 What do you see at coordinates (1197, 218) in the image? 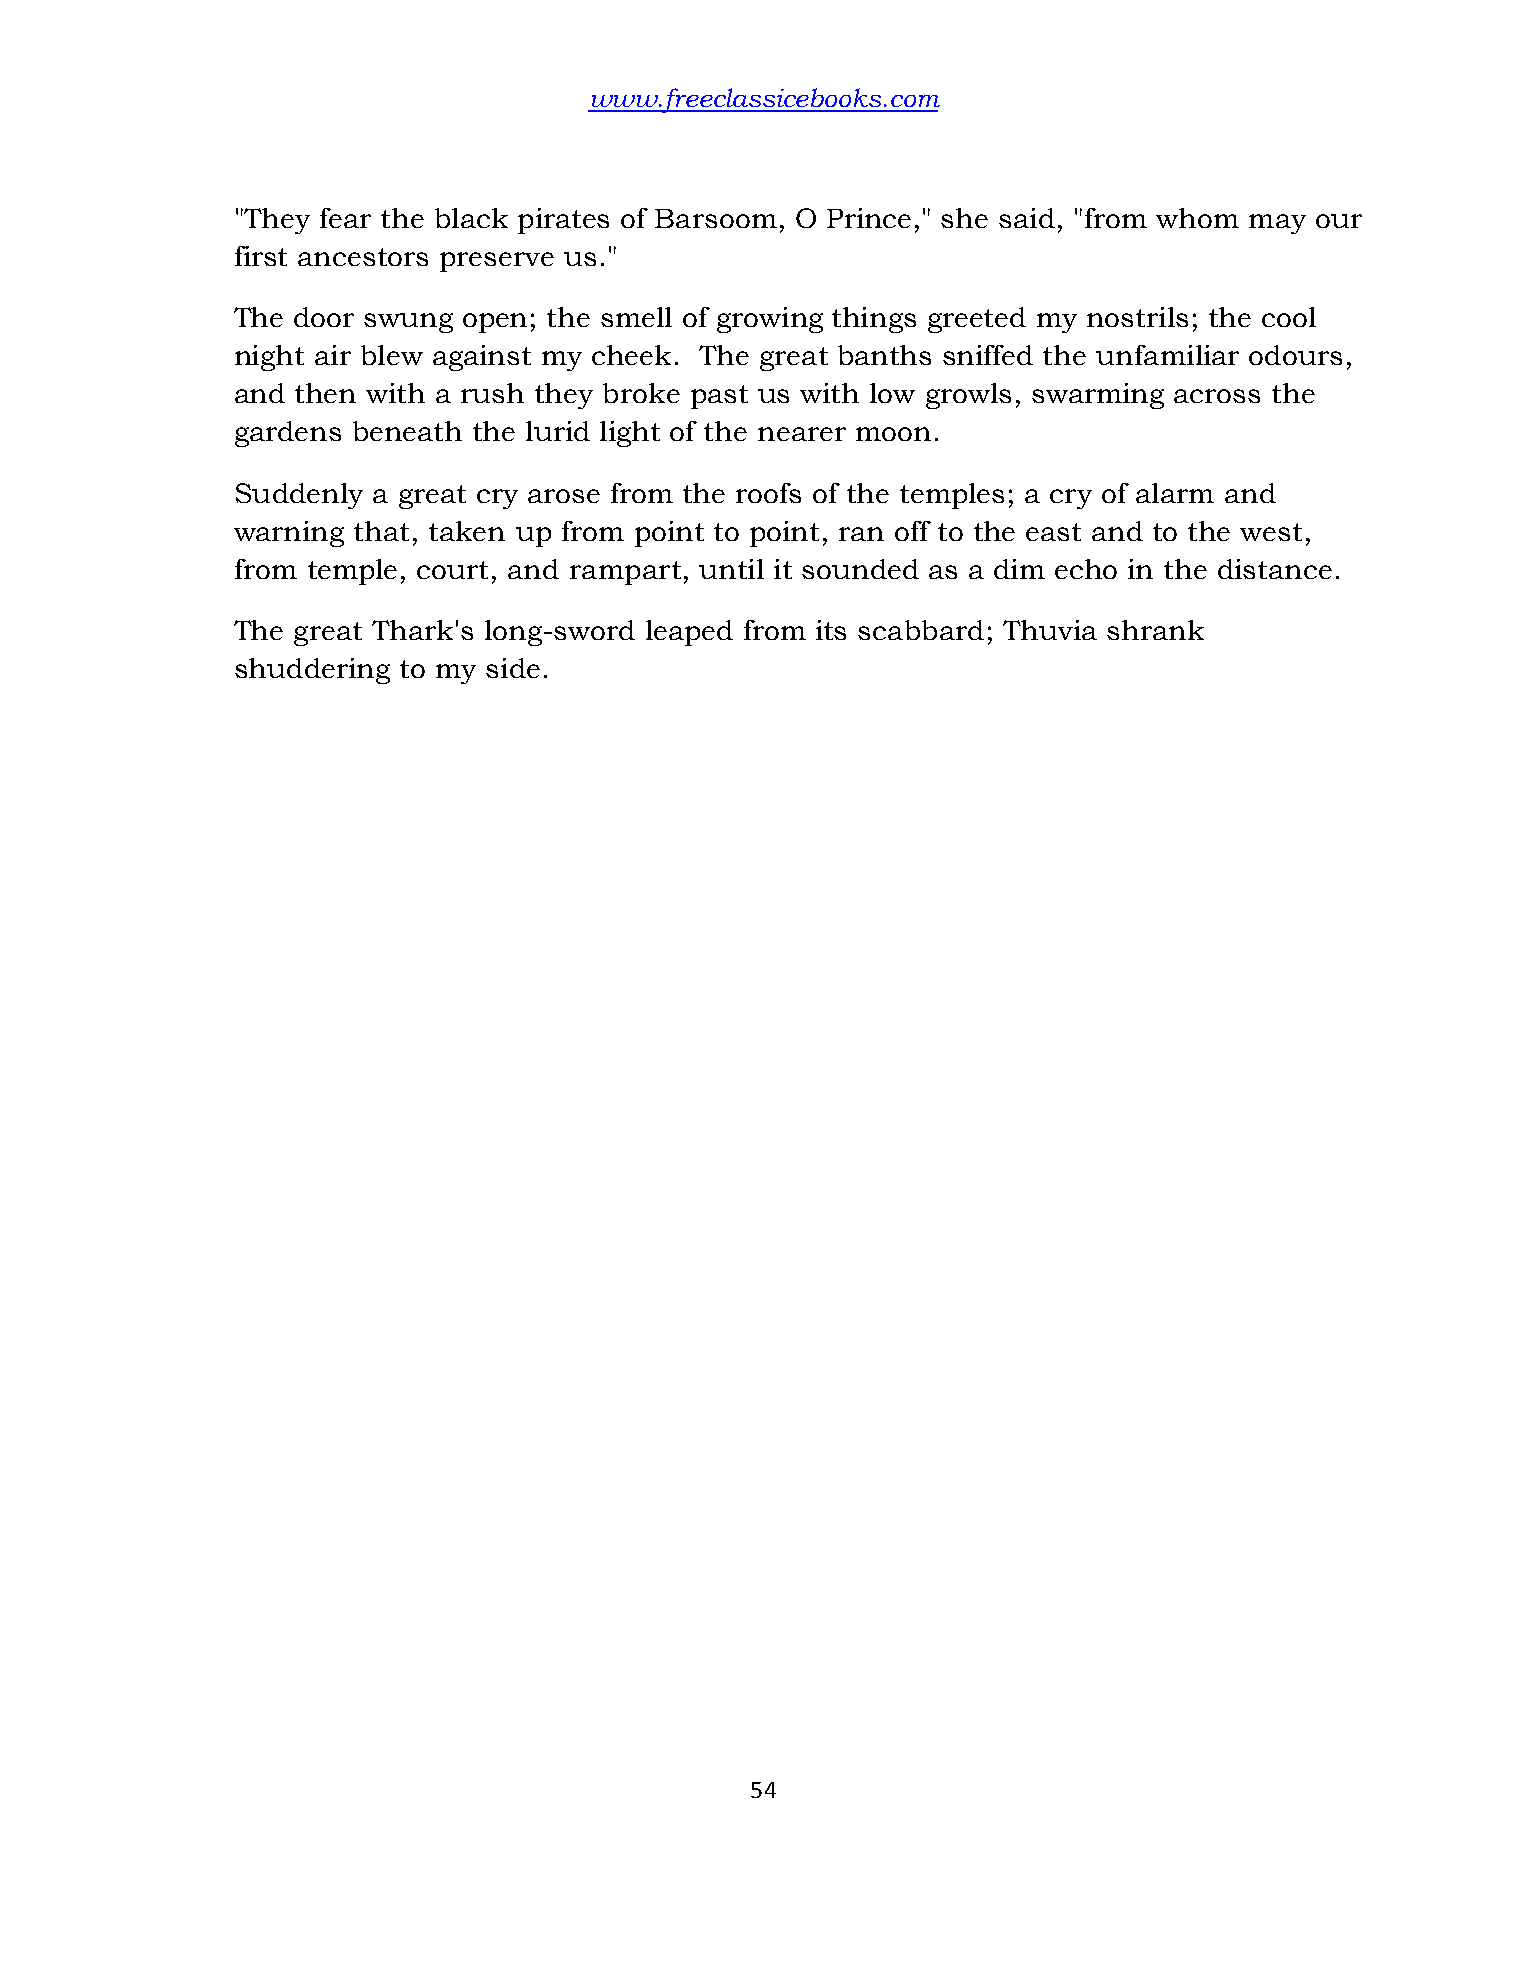
I see `whom` at bounding box center [1197, 218].
